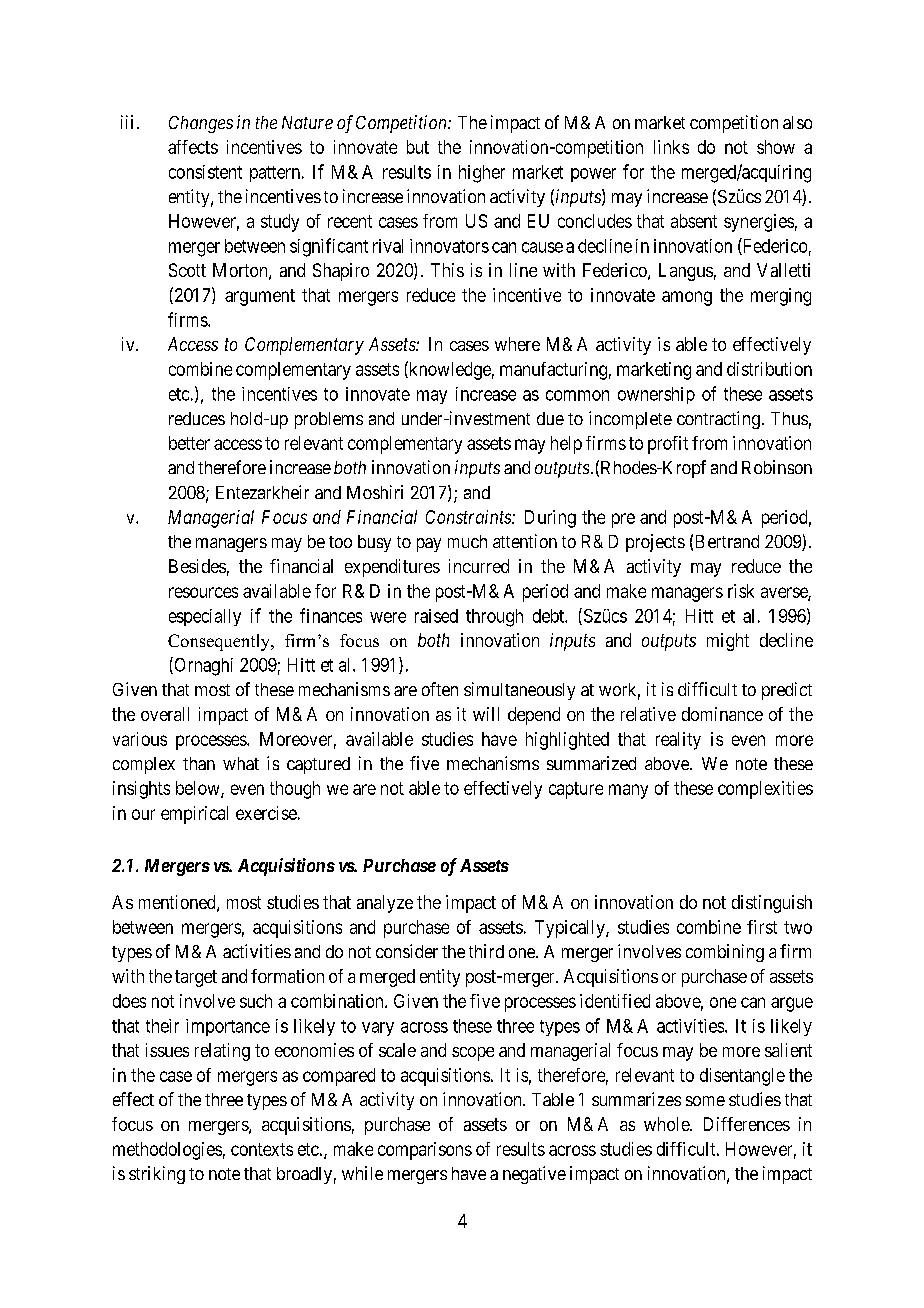  Describe the element at coordinates (220, 642) in the page. I see `Consequently` at that location.
